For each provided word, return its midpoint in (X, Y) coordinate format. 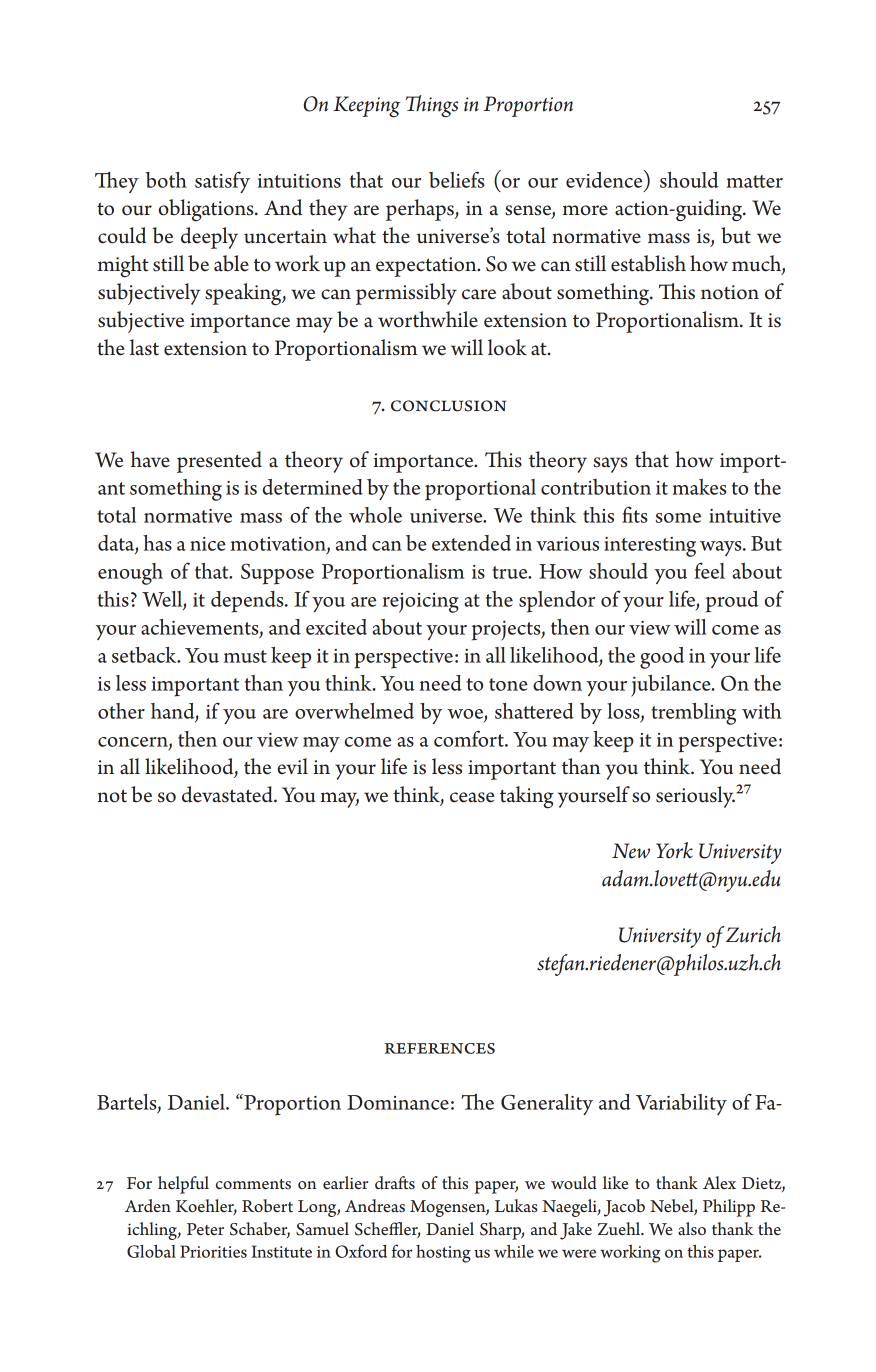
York (674, 850)
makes (699, 487)
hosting (443, 1254)
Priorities (213, 1251)
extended (471, 543)
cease (472, 797)
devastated (228, 794)
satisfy (222, 182)
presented (219, 462)
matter (754, 181)
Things (431, 106)
